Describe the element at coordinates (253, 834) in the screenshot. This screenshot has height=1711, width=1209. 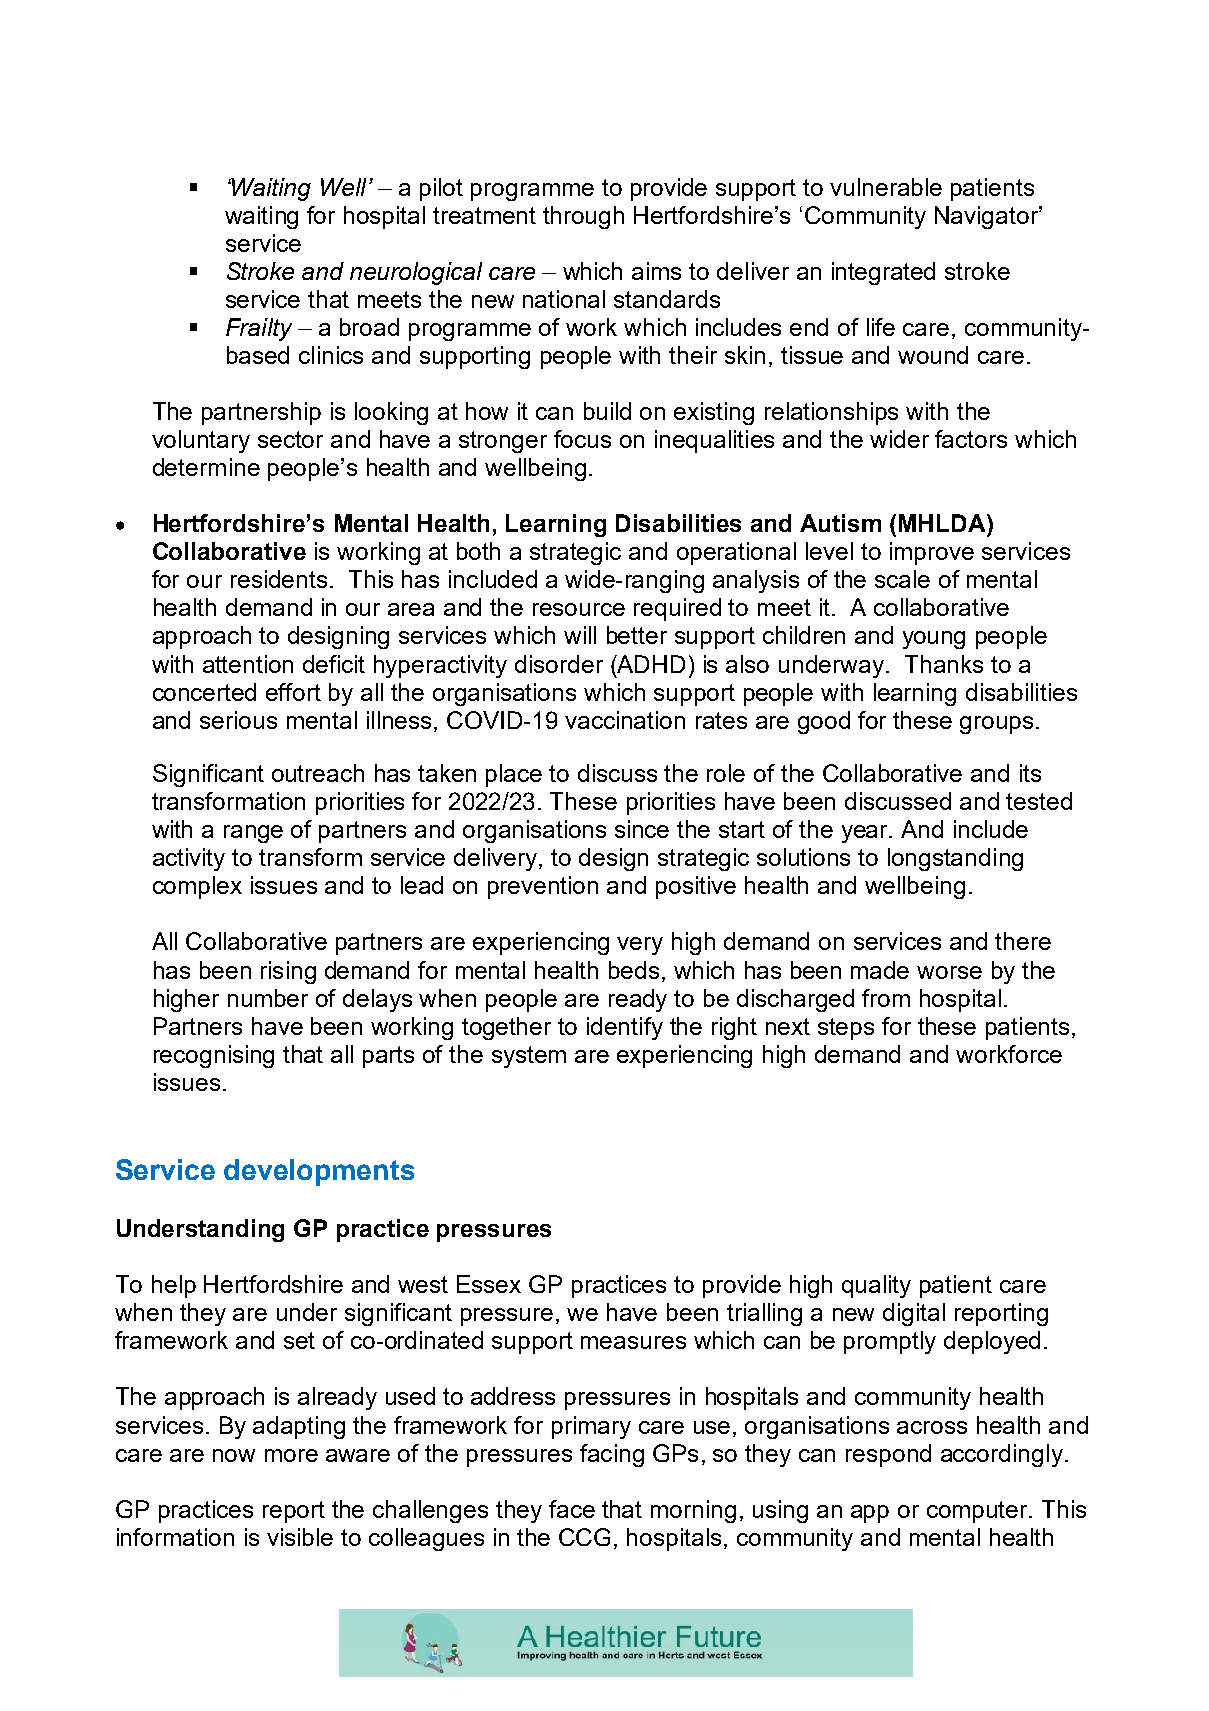
I see `range` at that location.
